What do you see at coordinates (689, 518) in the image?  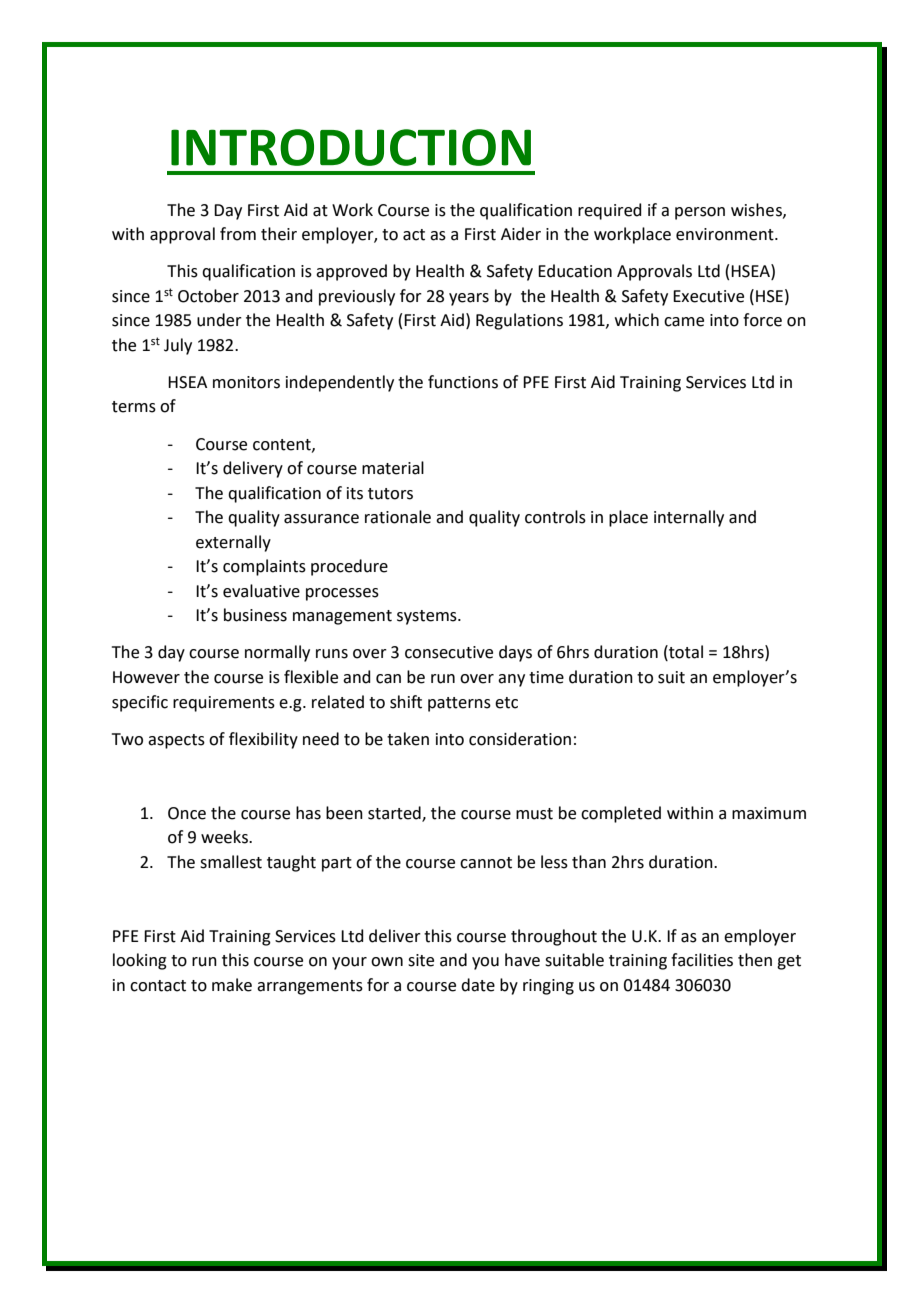 I see `internally` at bounding box center [689, 518].
